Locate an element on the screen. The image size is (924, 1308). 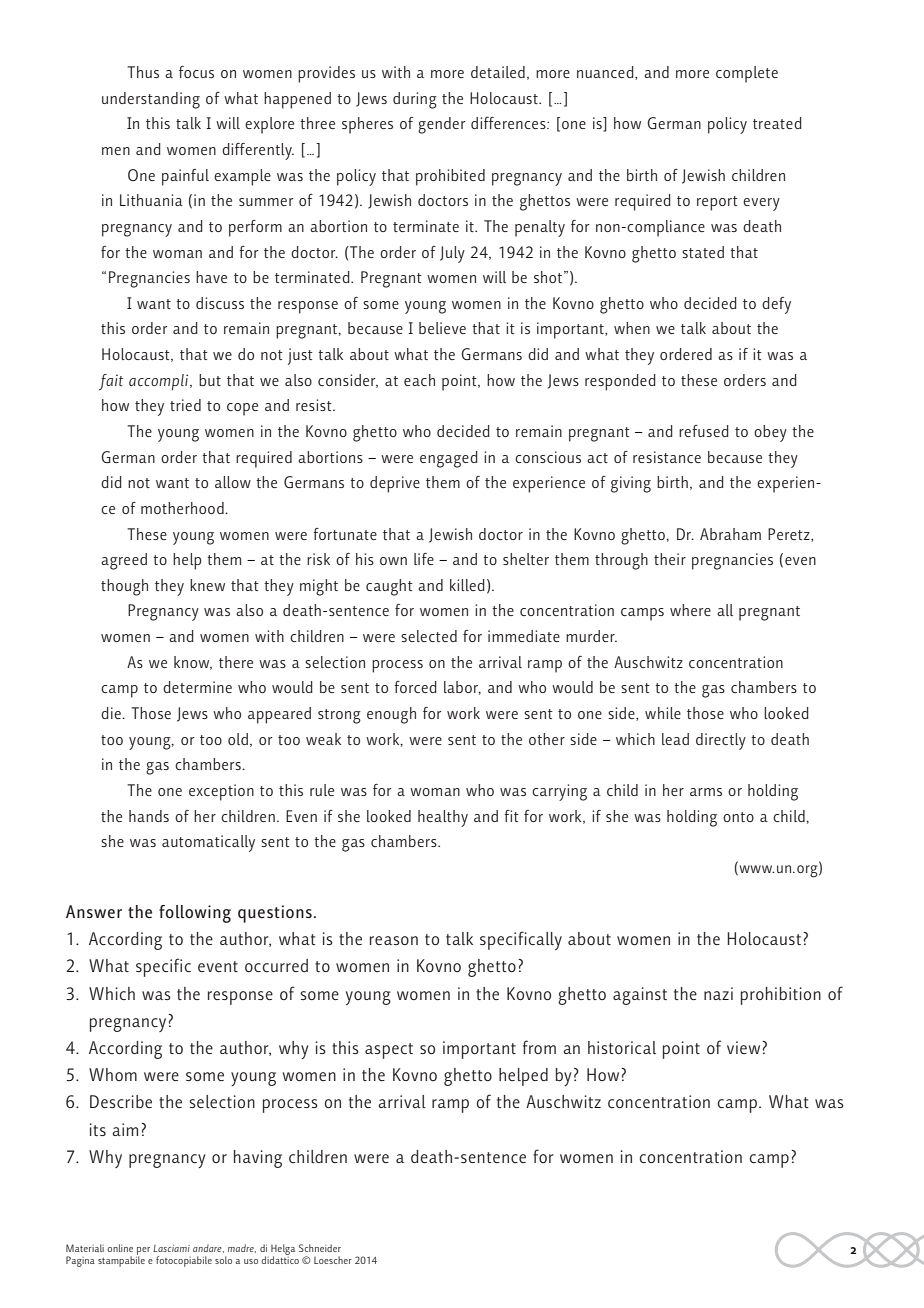
forced is located at coordinates (415, 687).
